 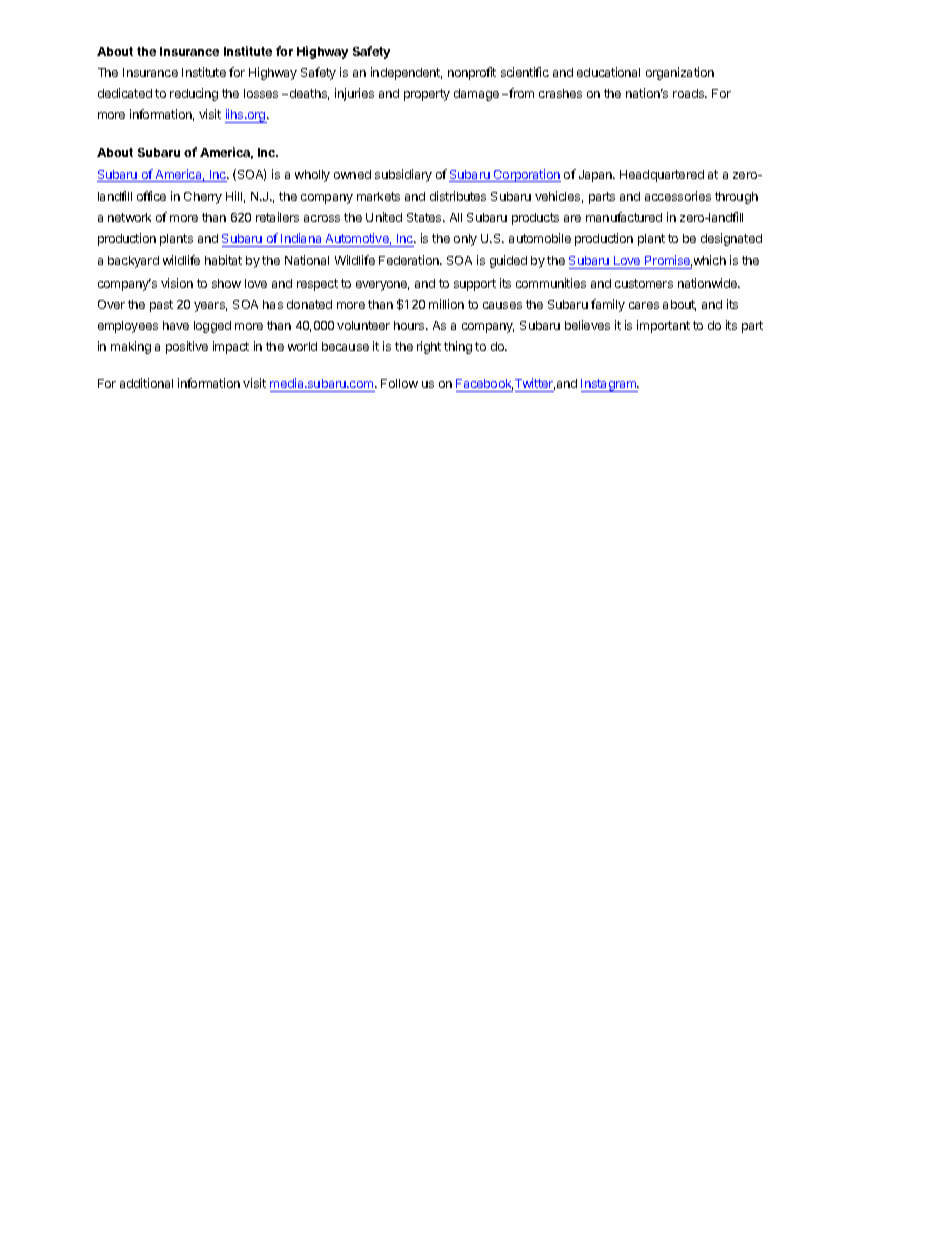 I want to click on subsidiary, so click(x=403, y=175).
